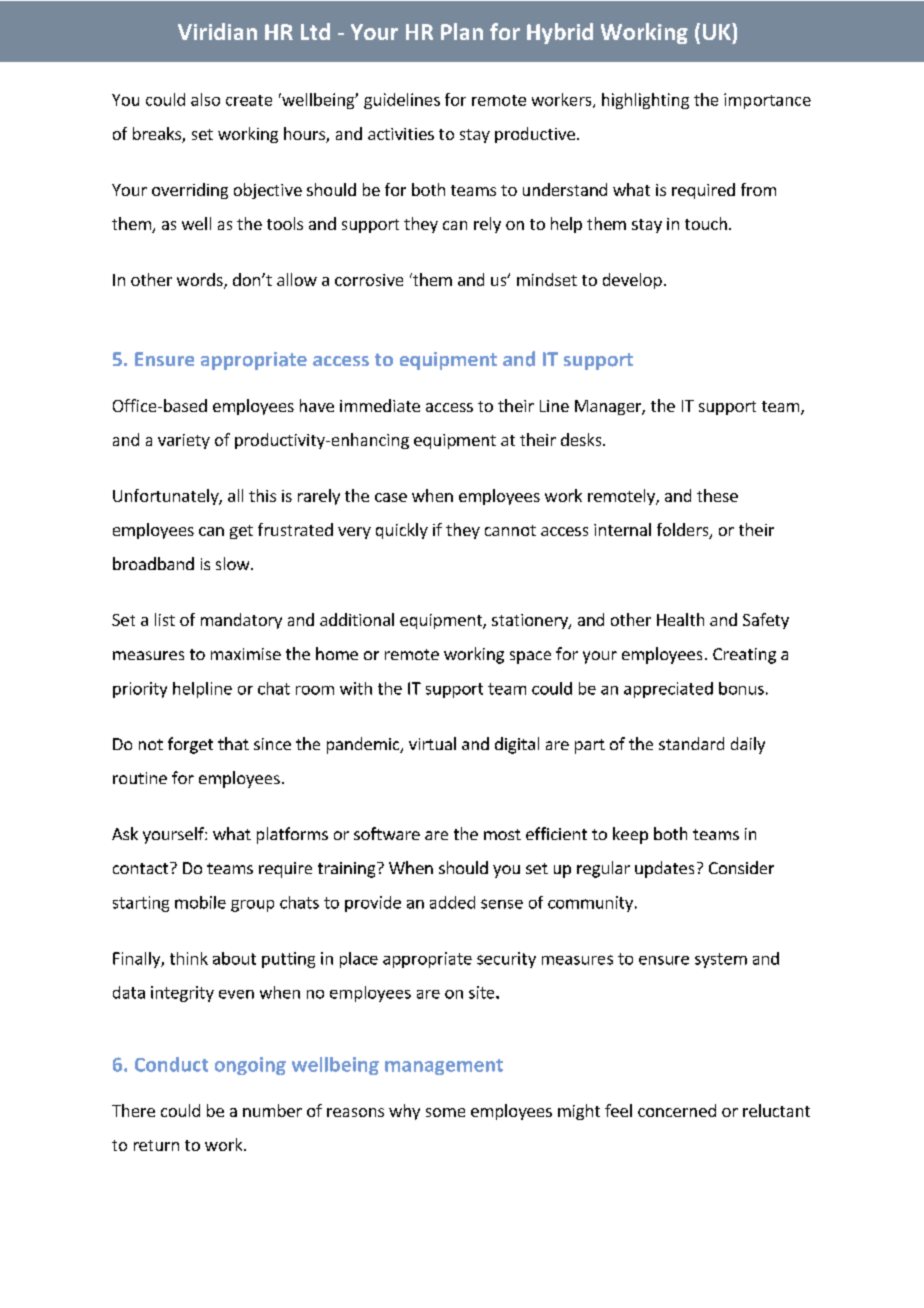 Image resolution: width=924 pixels, height=1308 pixels. I want to click on highlighting, so click(645, 101).
